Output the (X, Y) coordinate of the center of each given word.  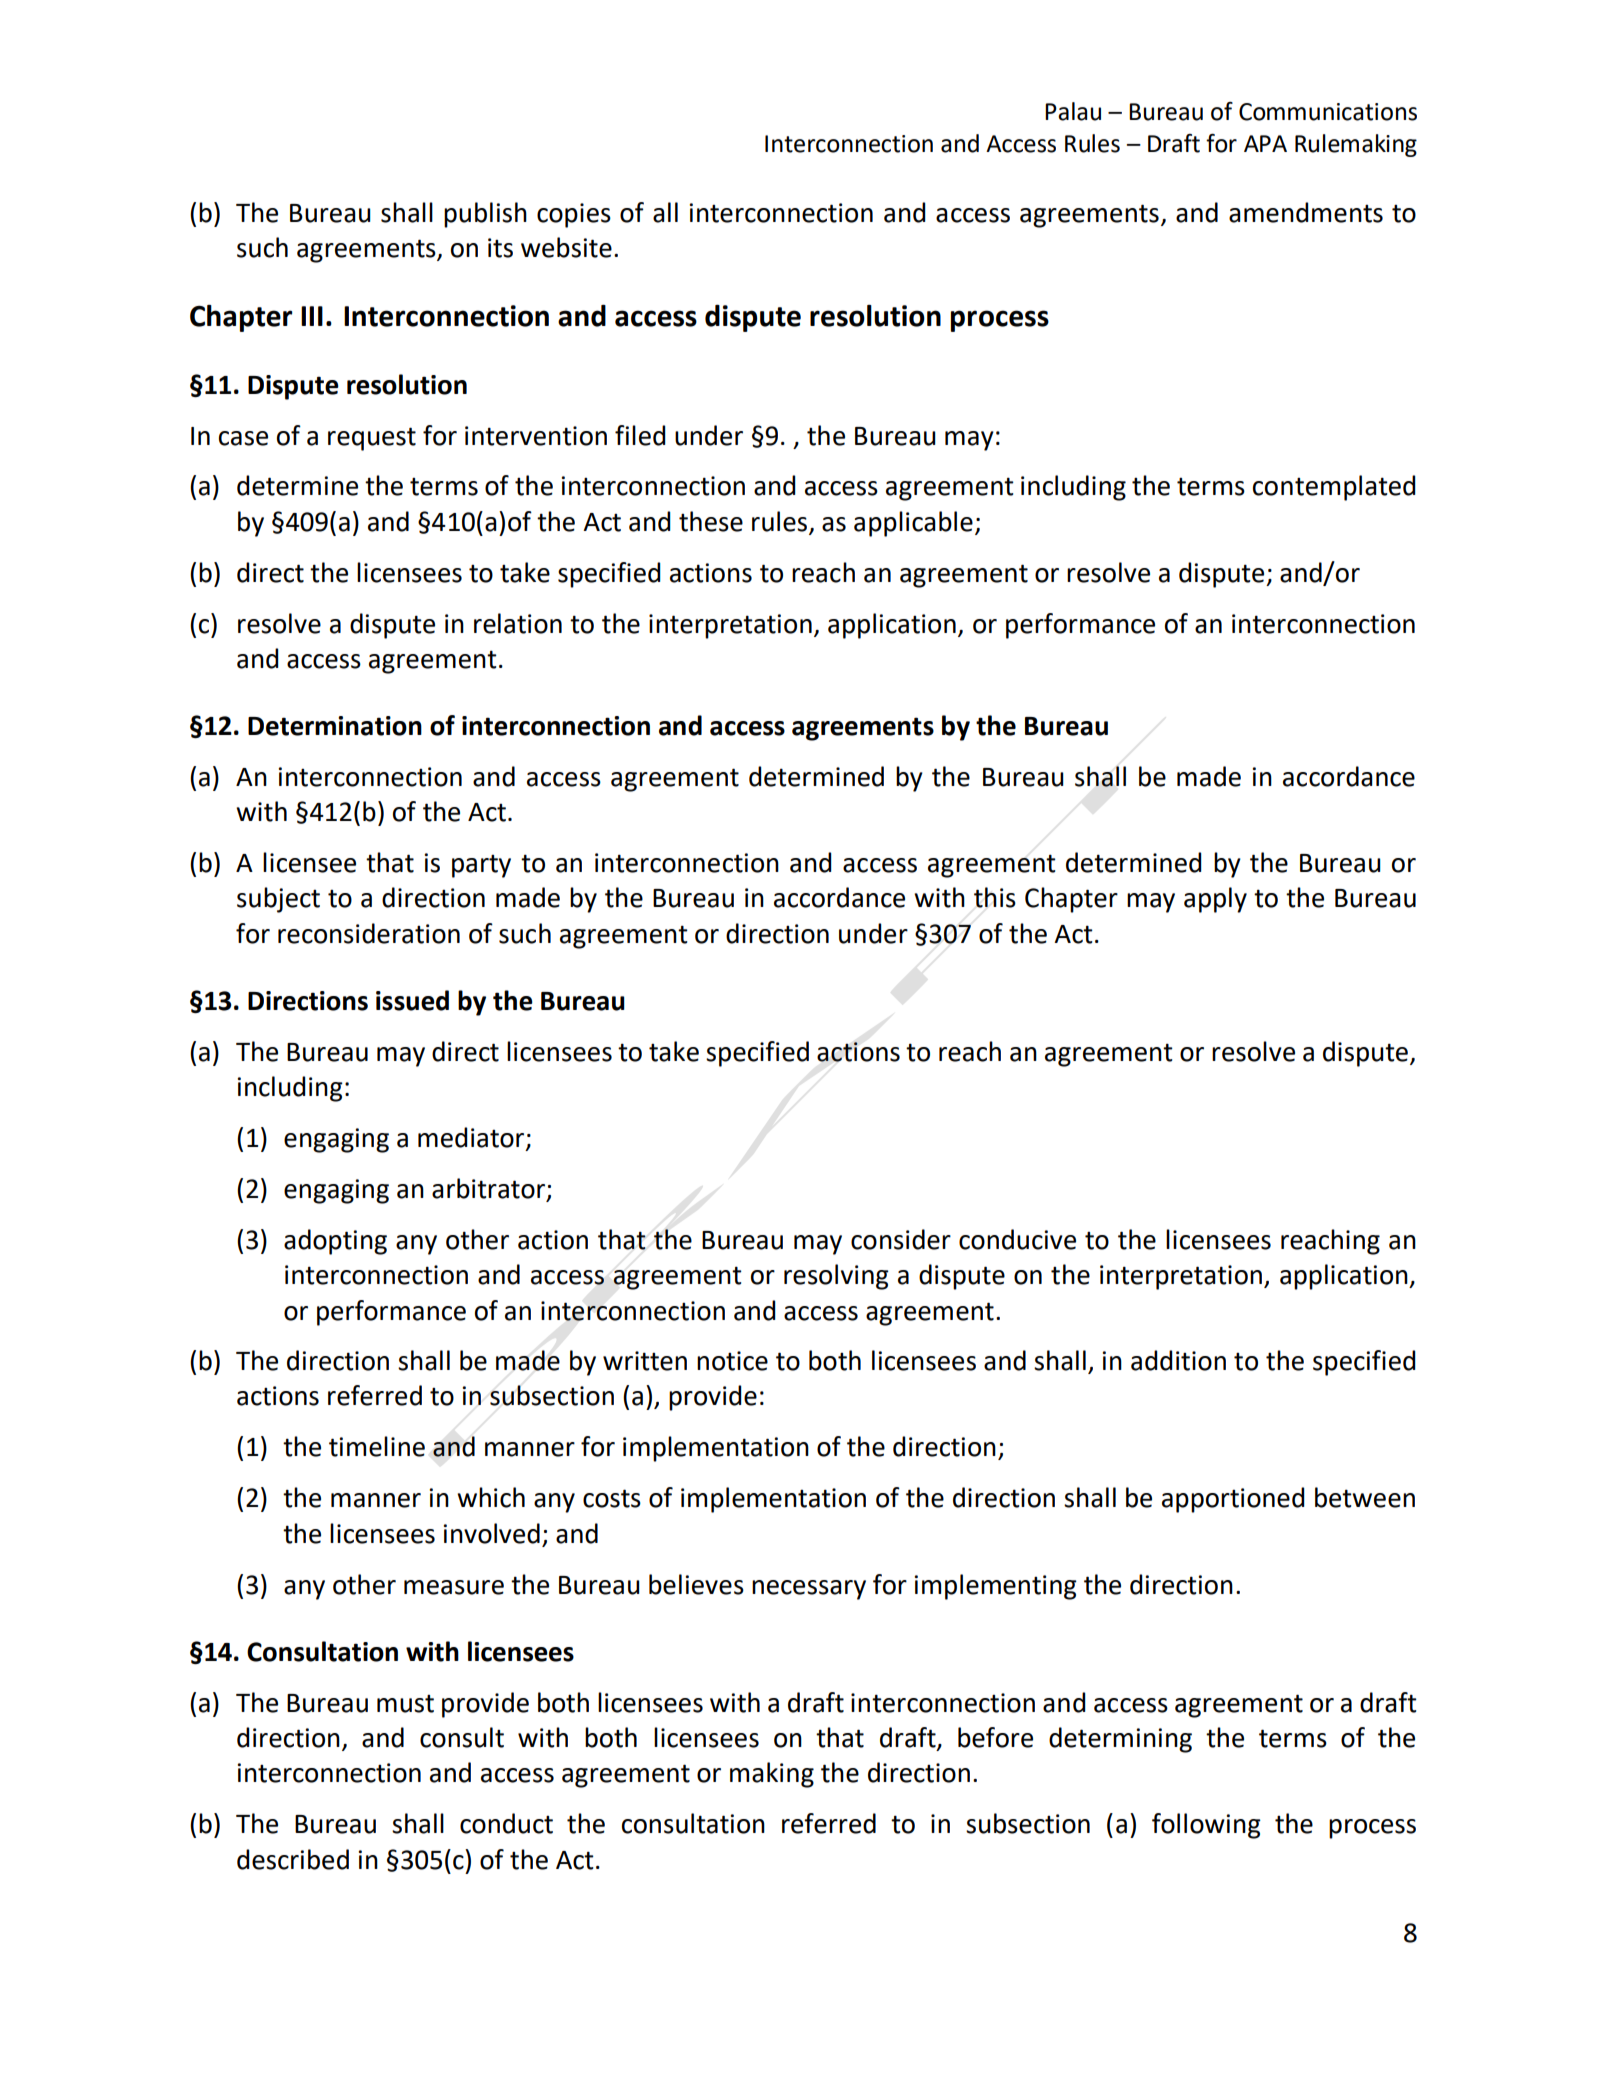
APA (1265, 143)
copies (574, 215)
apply (1215, 900)
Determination (335, 726)
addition (1178, 1360)
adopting (335, 1242)
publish (485, 215)
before (995, 1737)
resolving (836, 1277)
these (711, 521)
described (293, 1859)
